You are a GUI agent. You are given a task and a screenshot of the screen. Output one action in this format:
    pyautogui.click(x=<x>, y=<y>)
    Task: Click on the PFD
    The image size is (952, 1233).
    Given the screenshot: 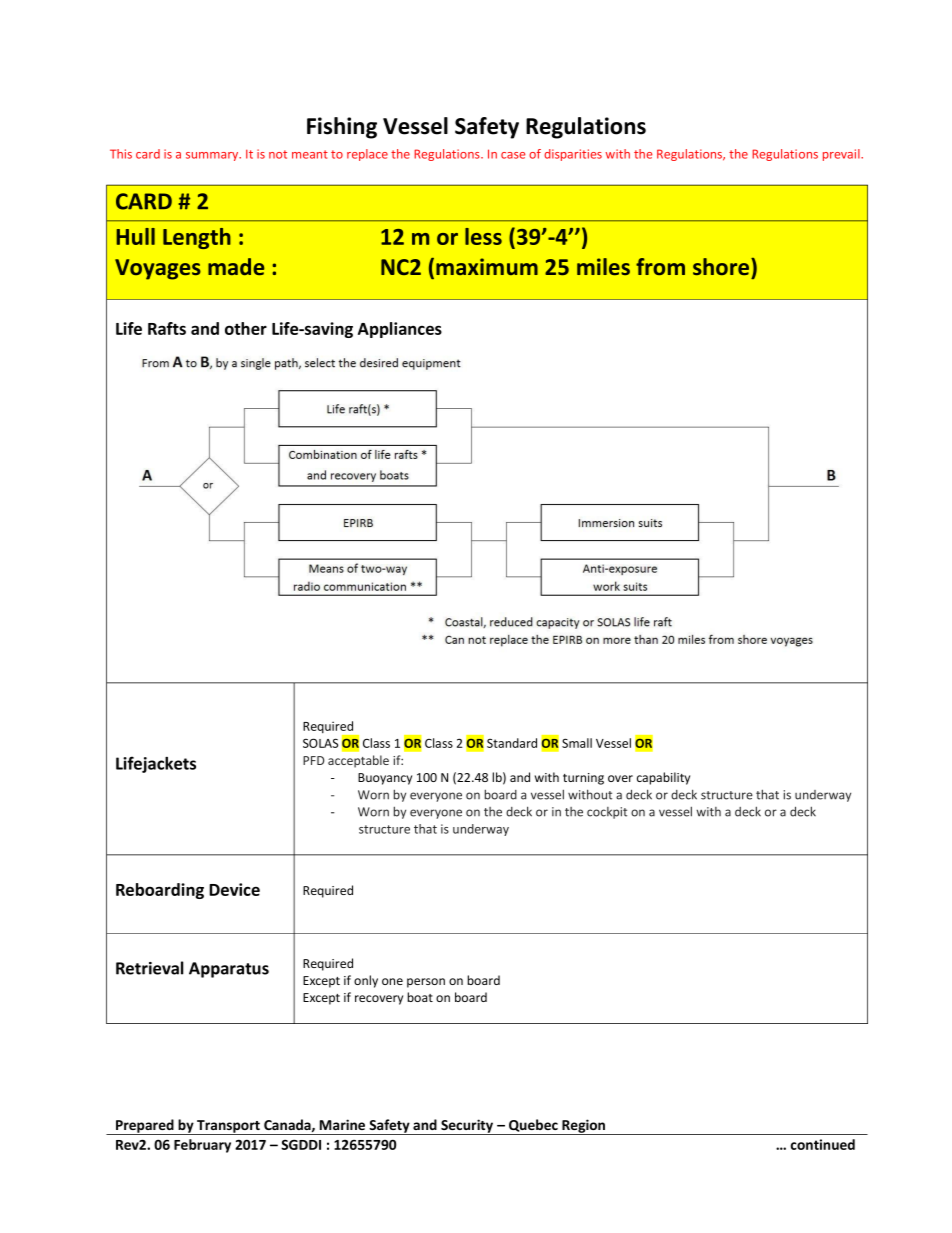 What is the action you would take?
    pyautogui.click(x=313, y=760)
